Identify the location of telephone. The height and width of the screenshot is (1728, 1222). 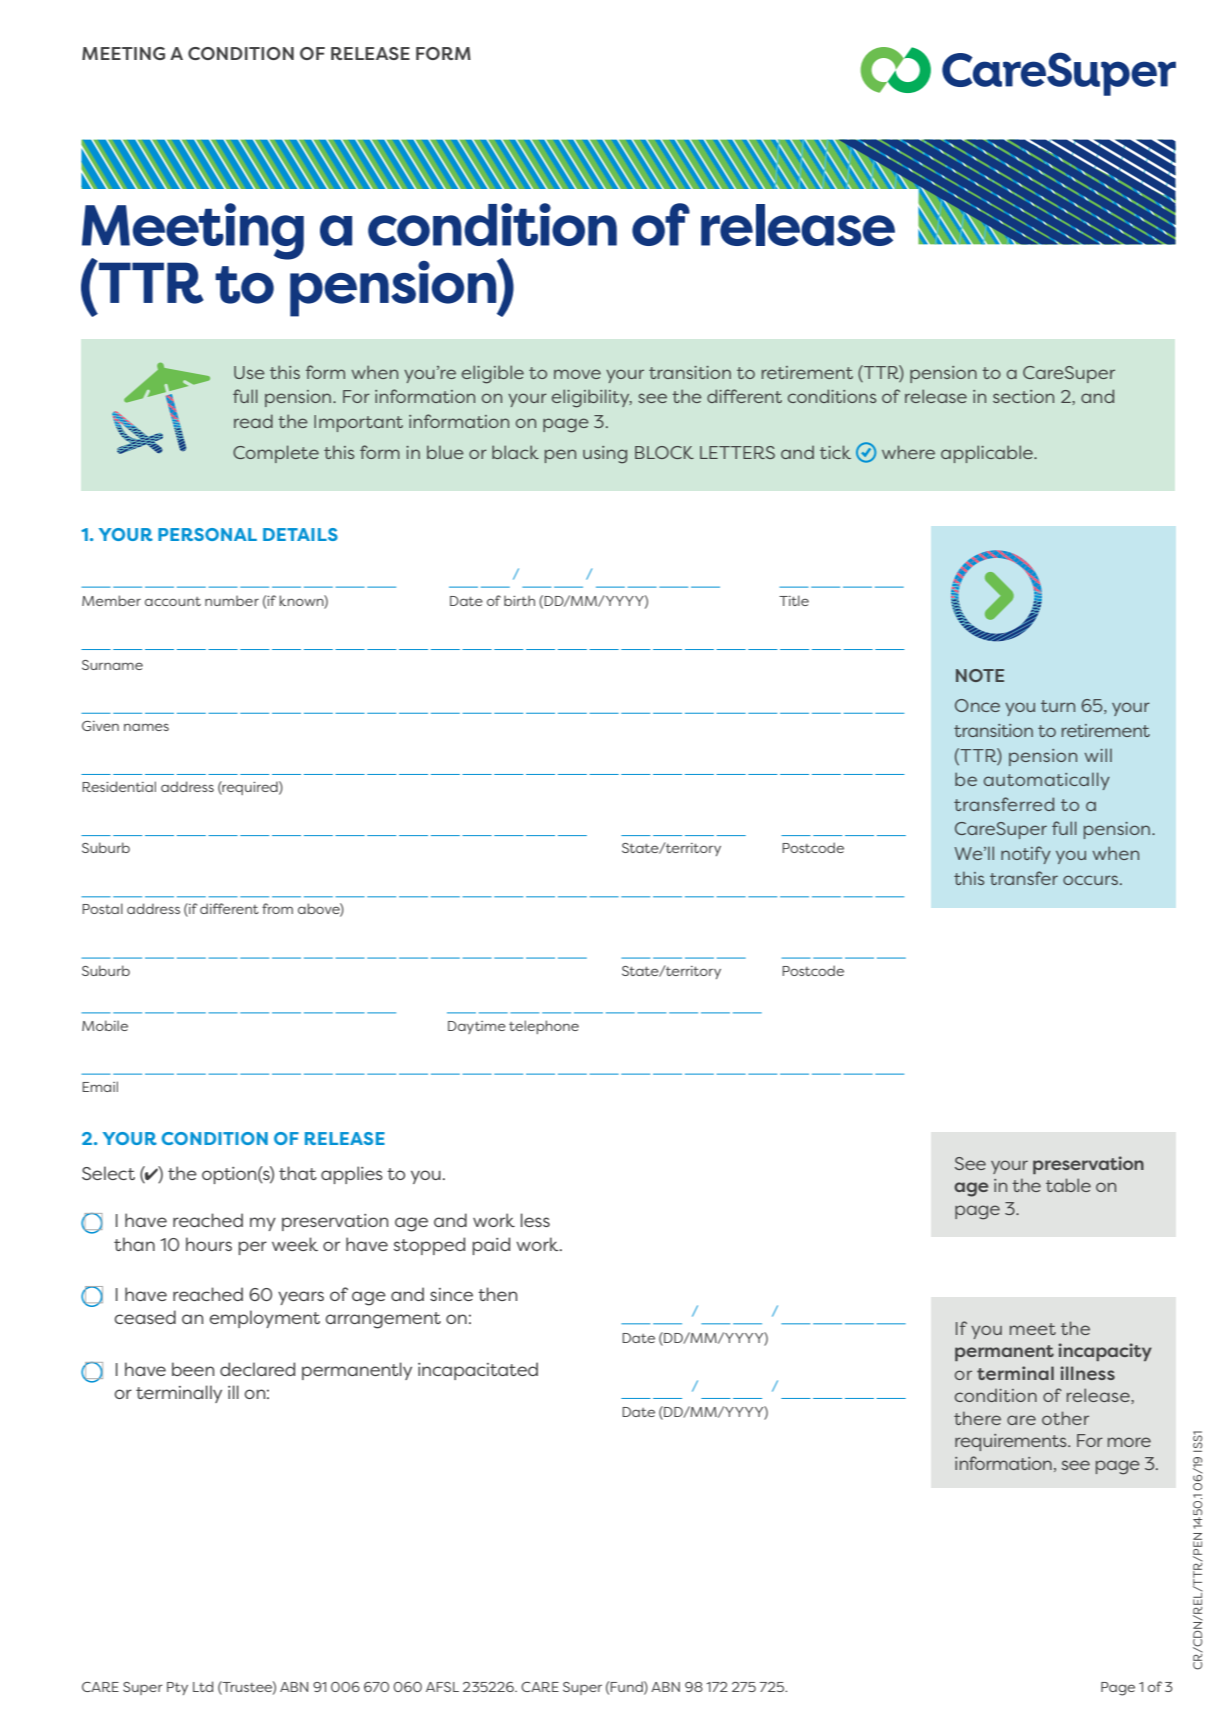
(544, 1027).
